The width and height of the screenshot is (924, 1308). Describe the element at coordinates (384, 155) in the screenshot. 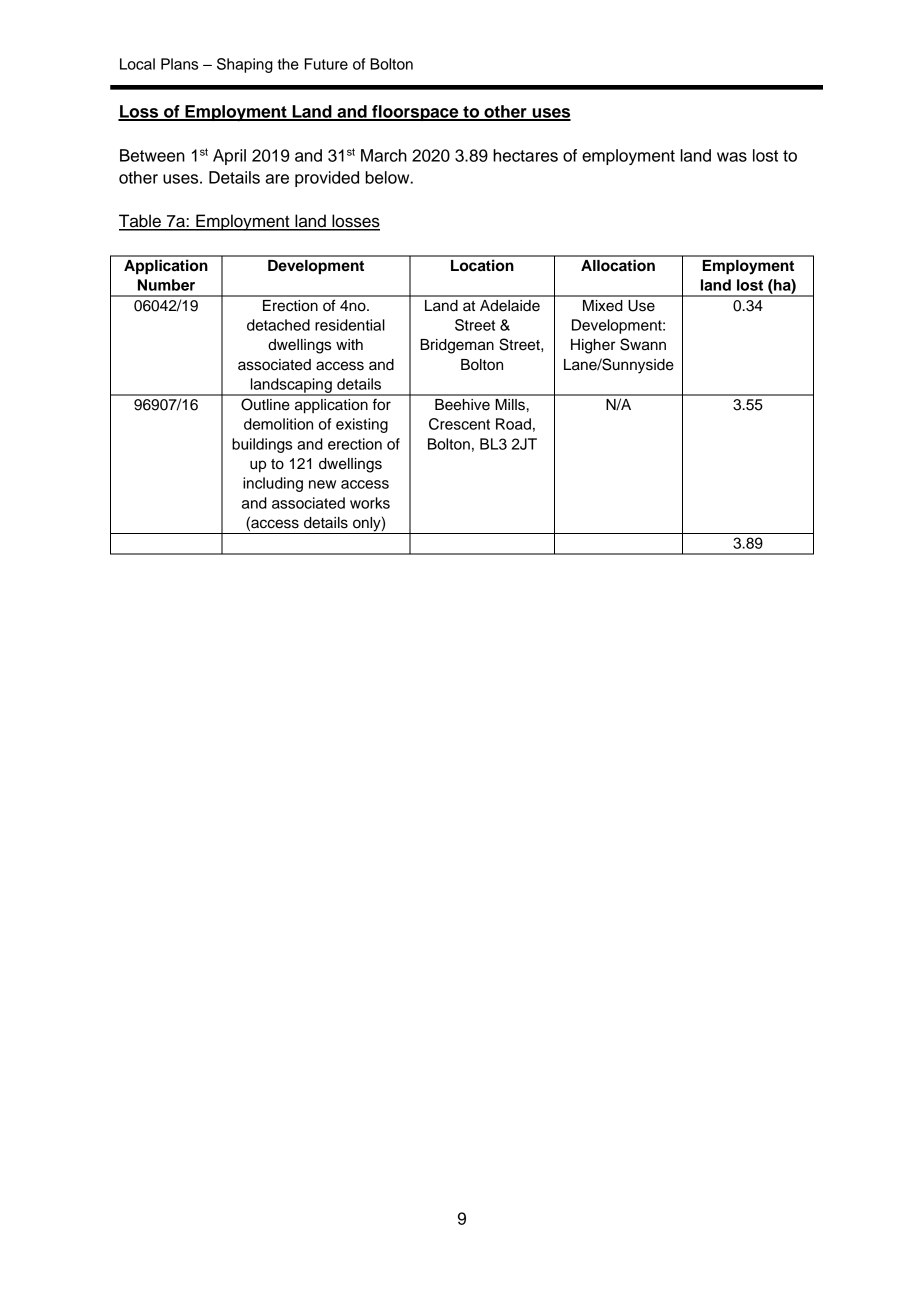

I see `March` at that location.
